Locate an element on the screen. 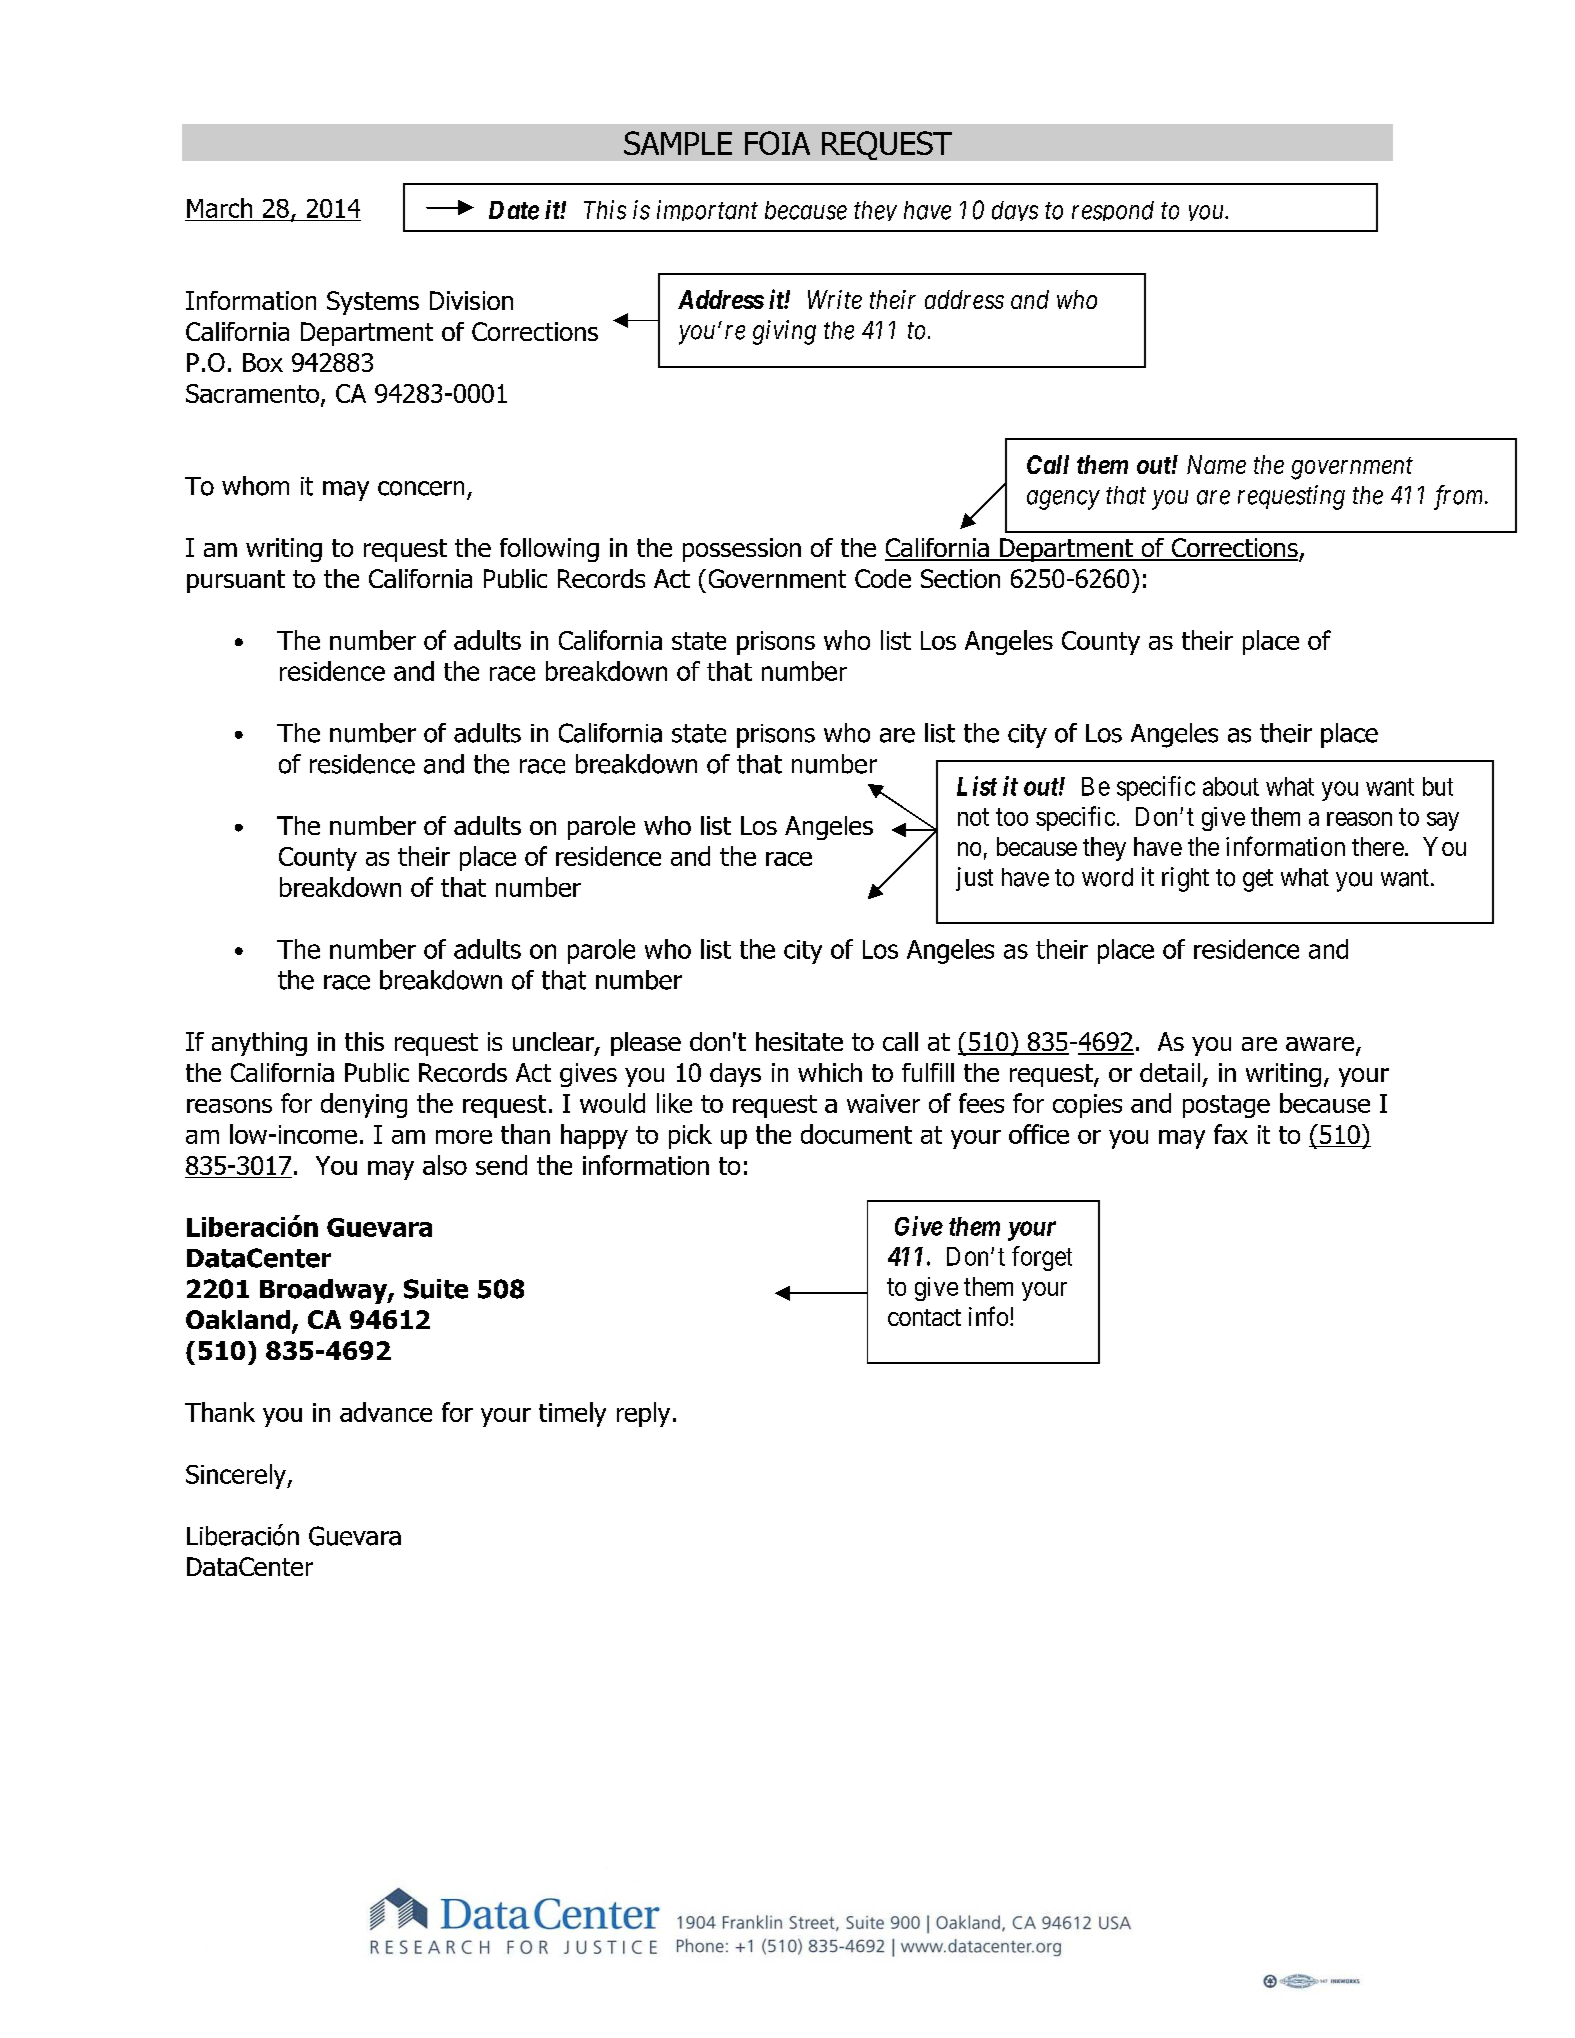 The height and width of the screenshot is (2038, 1575). possession is located at coordinates (742, 550).
